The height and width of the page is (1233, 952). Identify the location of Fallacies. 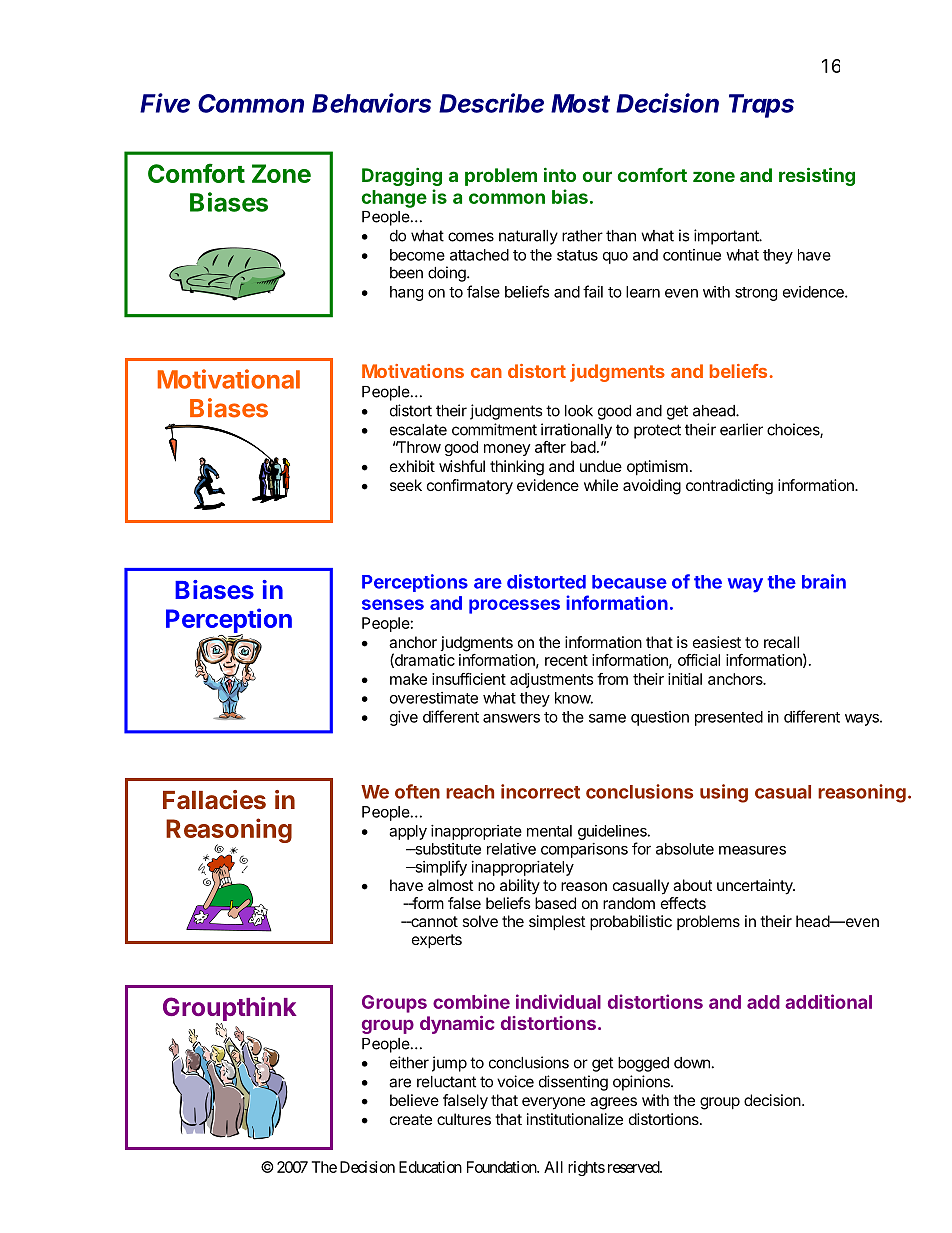
(214, 799).
